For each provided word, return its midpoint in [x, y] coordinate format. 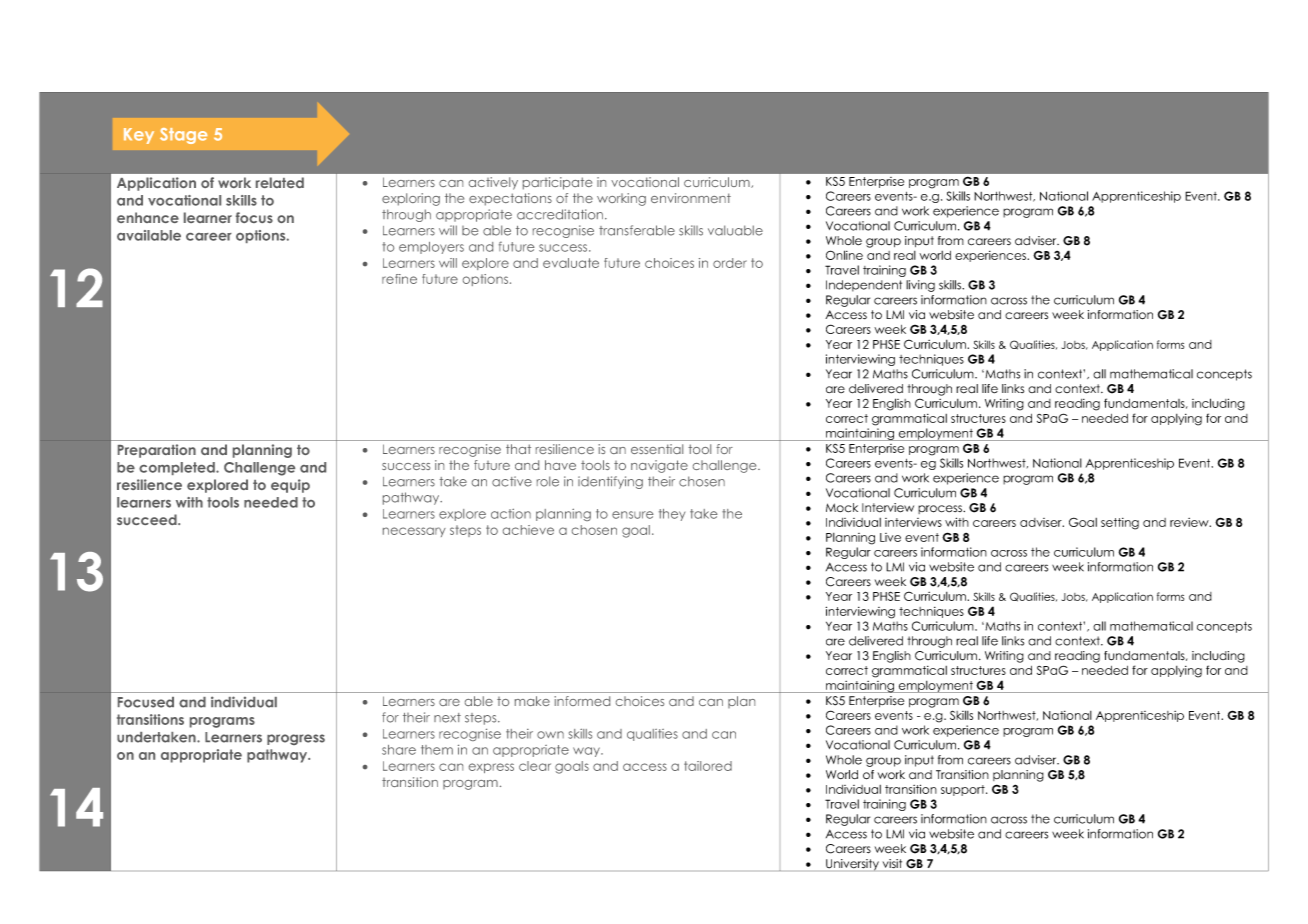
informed [582, 701]
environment [691, 198]
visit [892, 863]
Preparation [157, 451]
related [280, 182]
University [852, 865]
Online [844, 255]
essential [657, 449]
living [920, 286]
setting [1120, 524]
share [399, 750]
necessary [414, 532]
